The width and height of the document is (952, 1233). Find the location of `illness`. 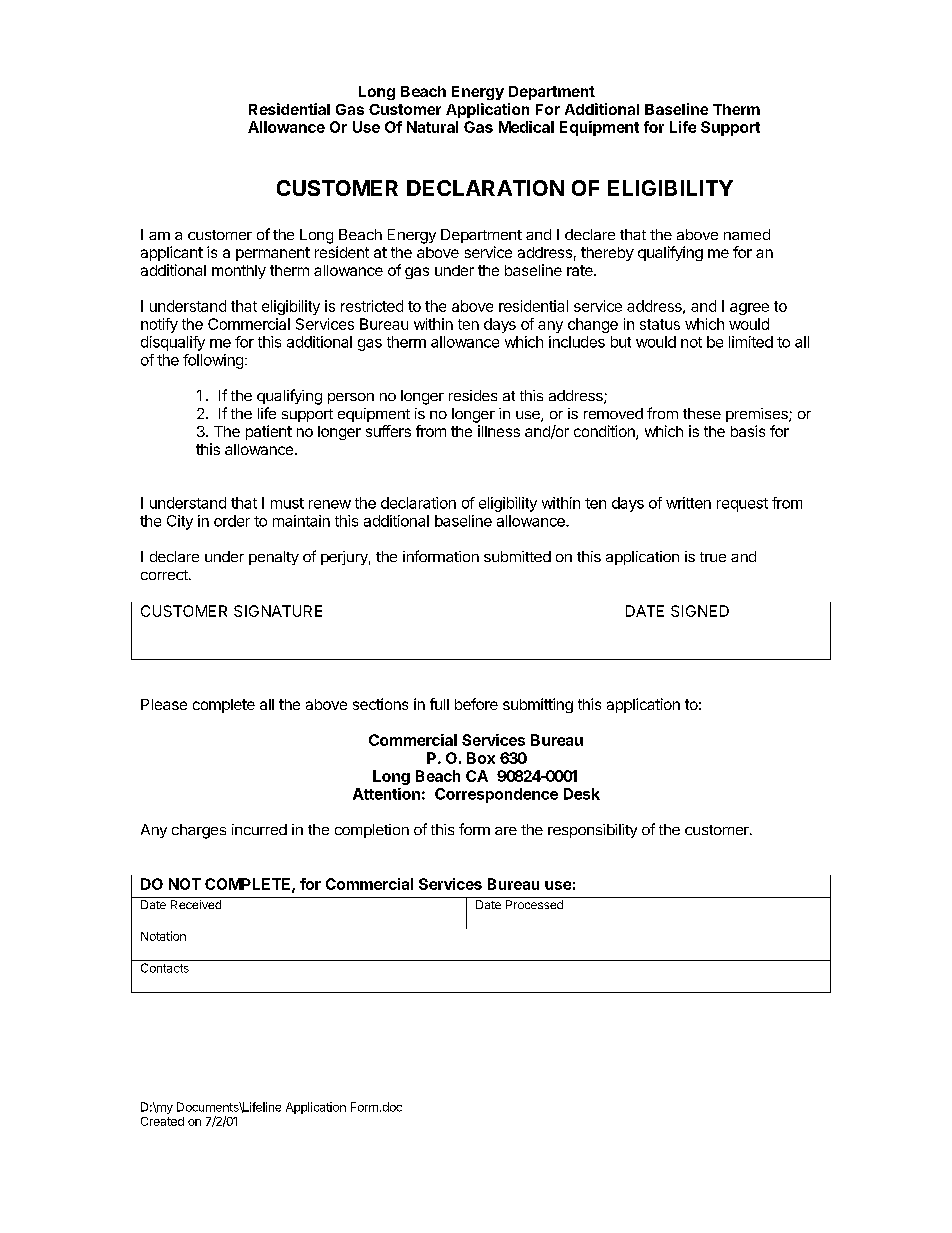

illness is located at coordinates (499, 431).
